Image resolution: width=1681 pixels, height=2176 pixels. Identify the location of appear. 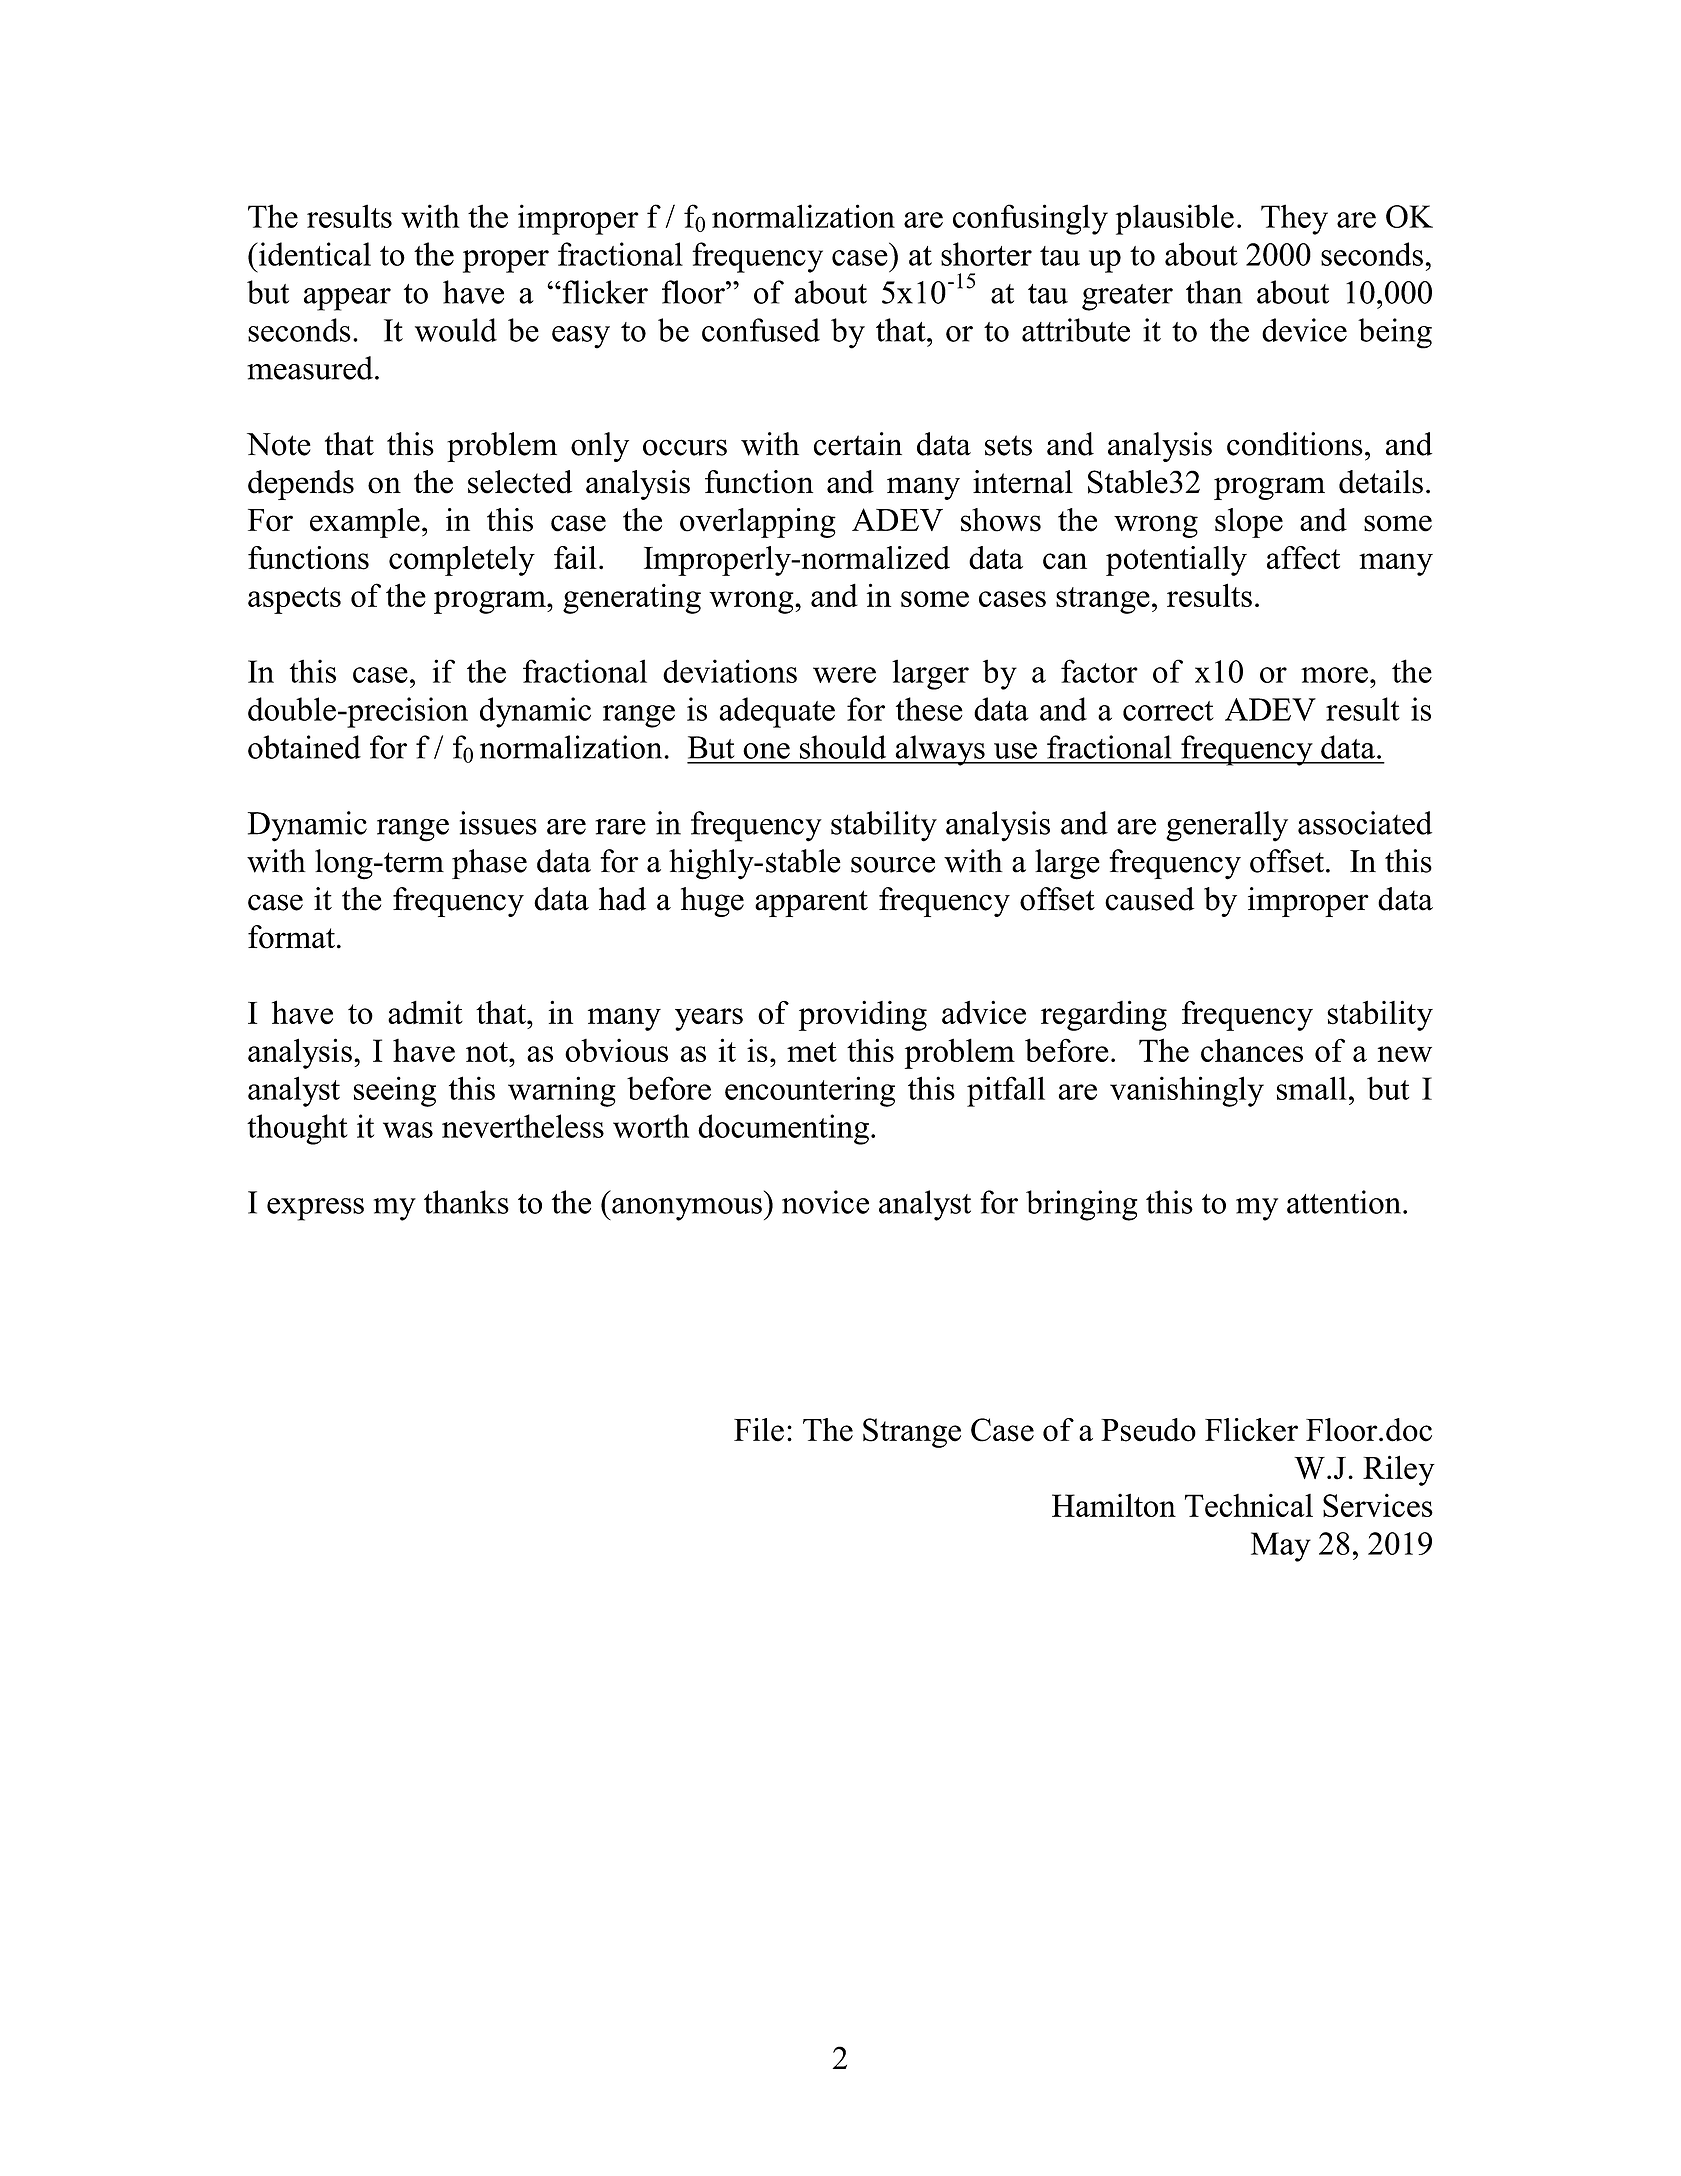
(347, 299).
